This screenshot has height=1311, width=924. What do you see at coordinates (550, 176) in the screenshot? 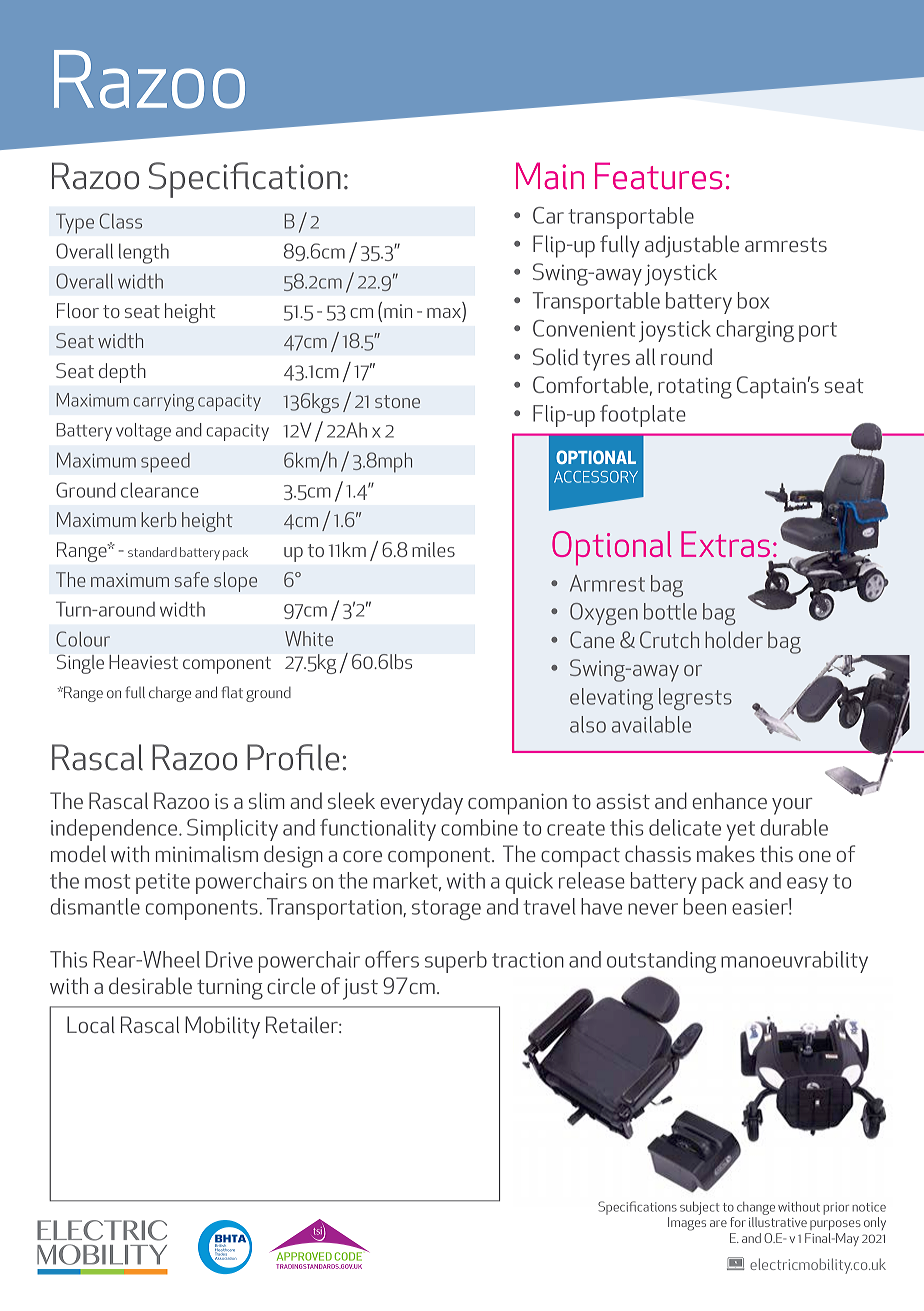
I see `Main` at bounding box center [550, 176].
